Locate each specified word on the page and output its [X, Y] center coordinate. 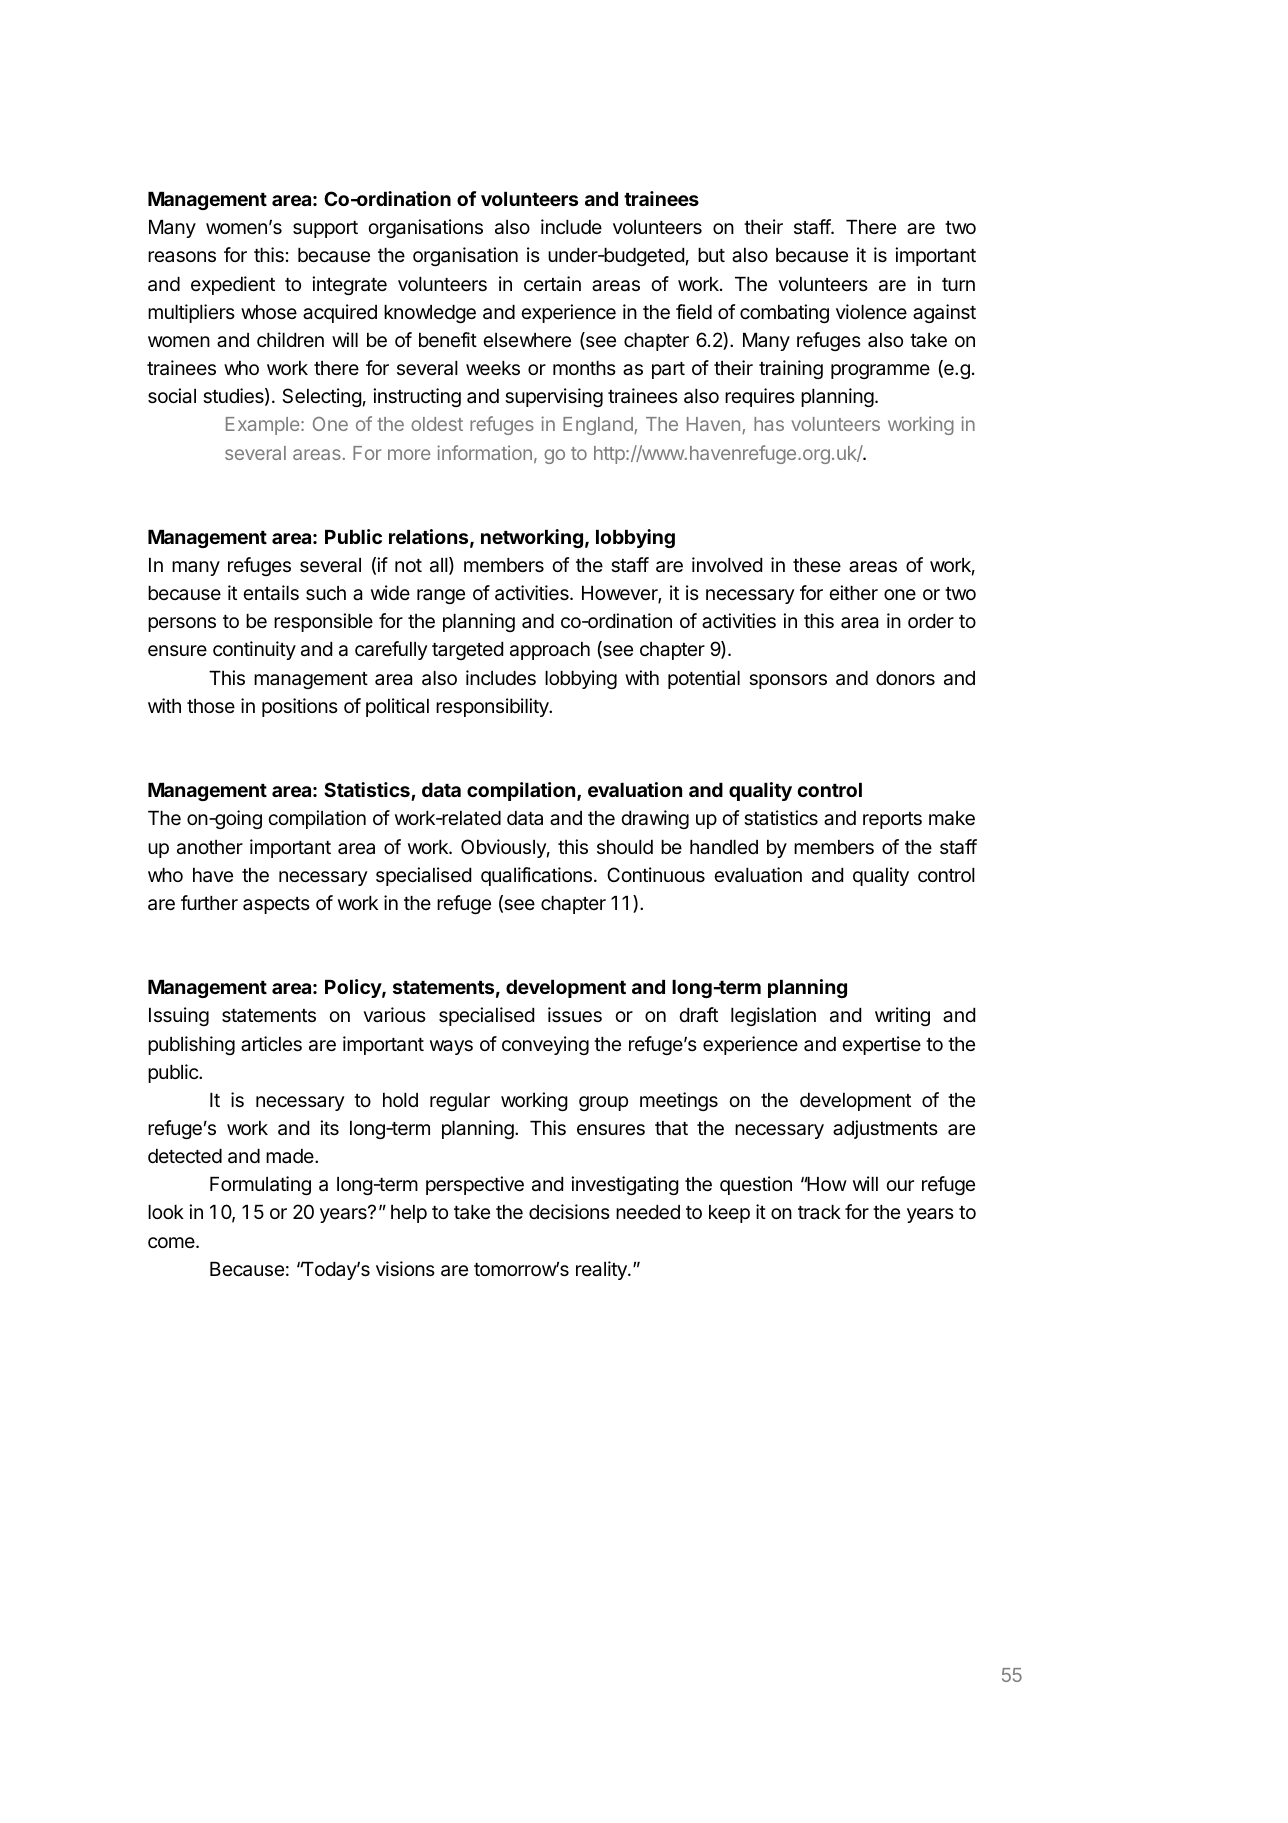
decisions [569, 1211]
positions [300, 707]
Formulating [260, 1185]
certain [552, 283]
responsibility [493, 707]
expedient [233, 285]
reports [892, 820]
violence [871, 311]
